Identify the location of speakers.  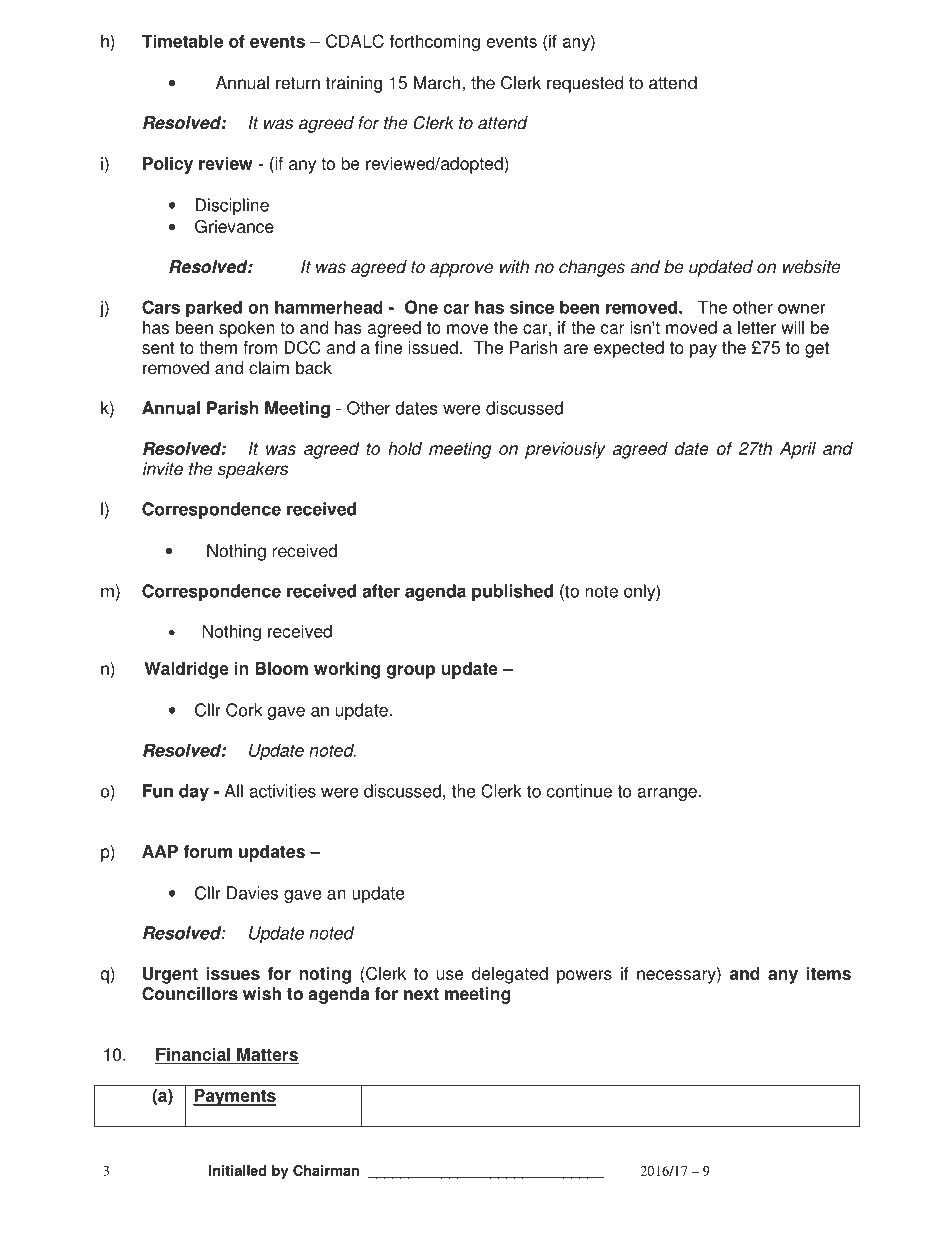
(253, 470).
